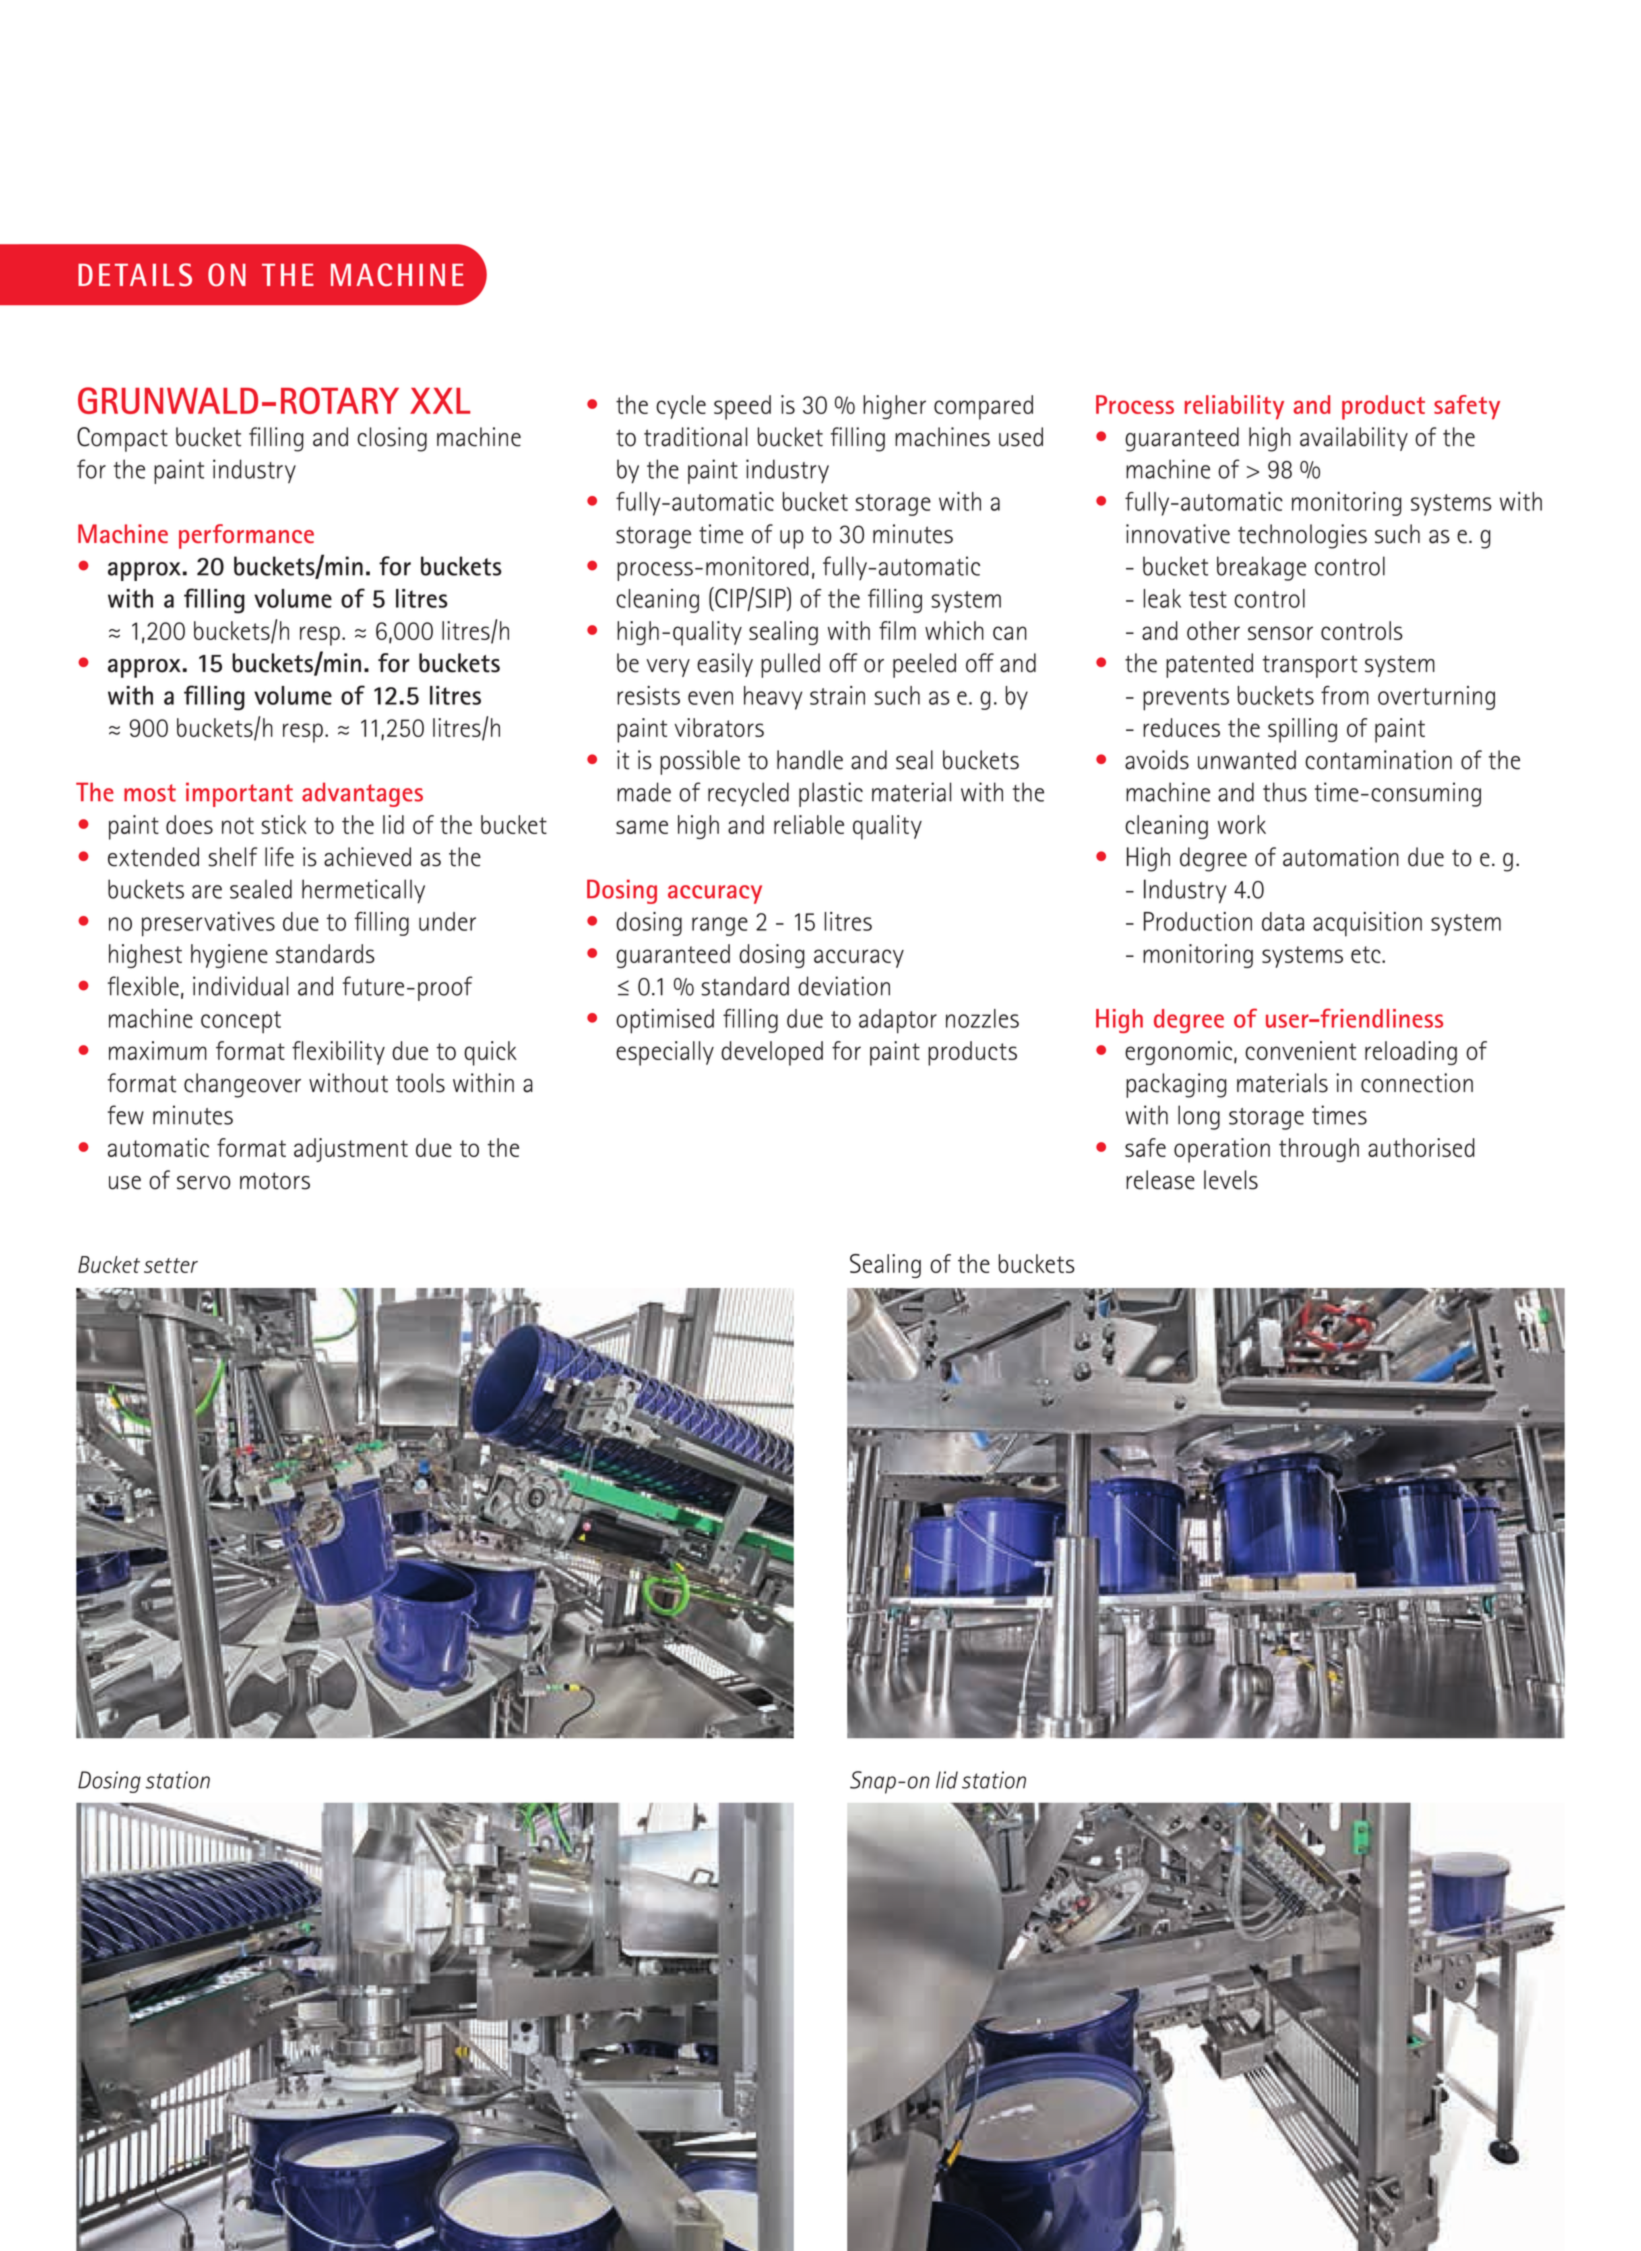 This screenshot has height=2251, width=1641. I want to click on work, so click(1242, 824).
